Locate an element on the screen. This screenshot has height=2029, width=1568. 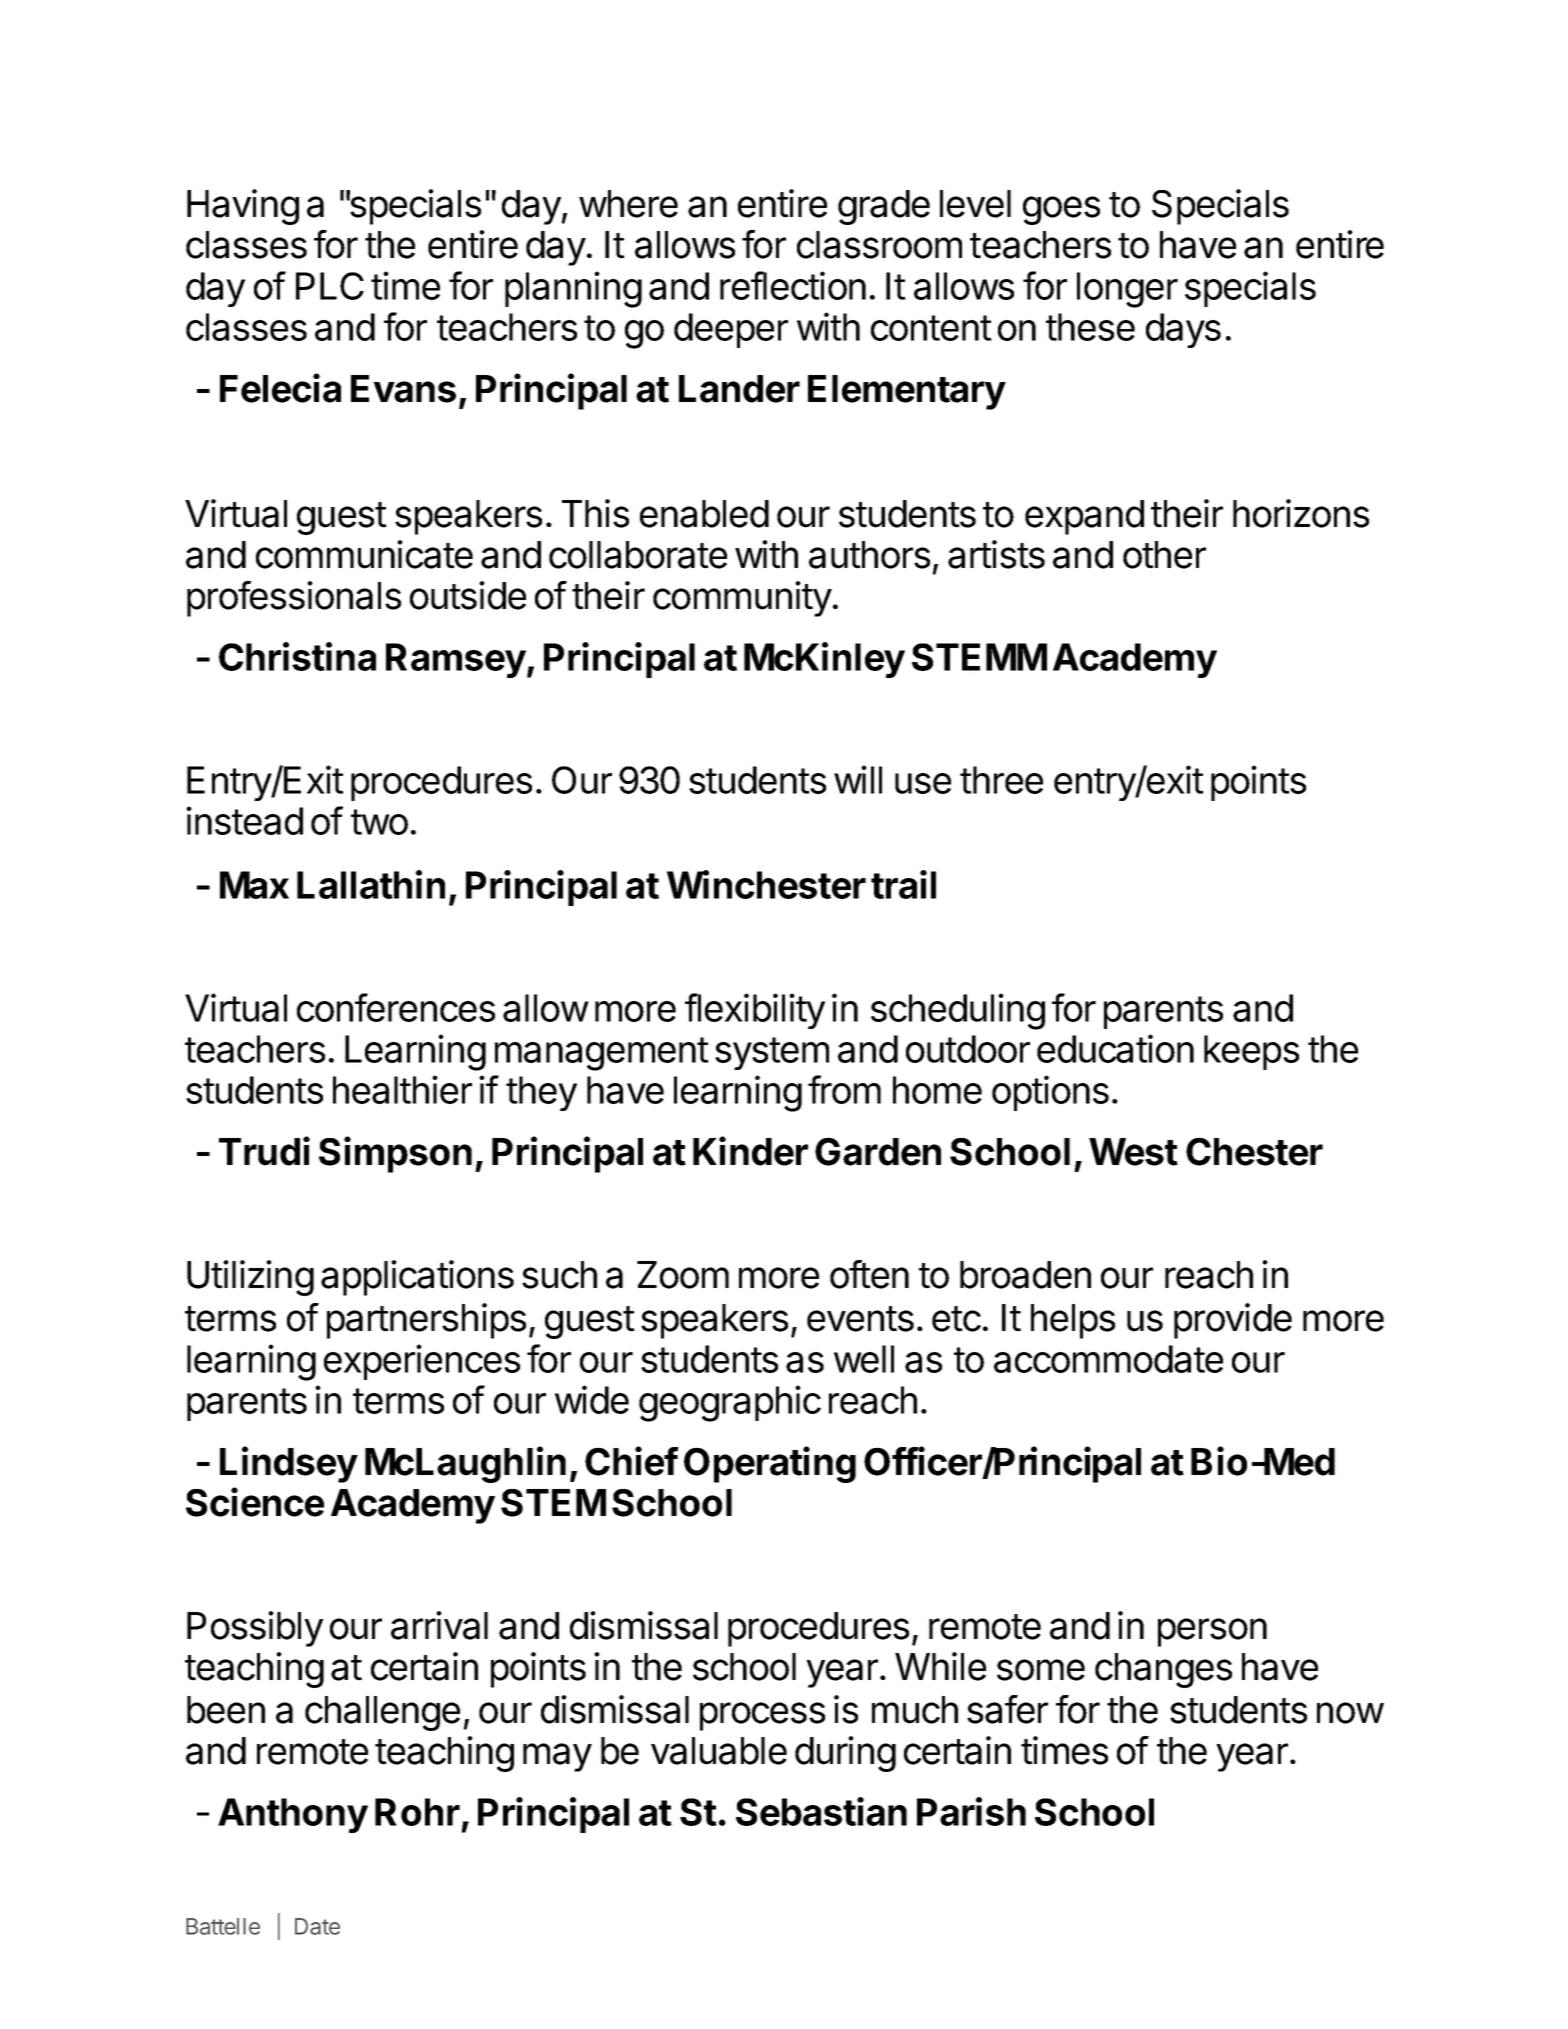
three is located at coordinates (1001, 780).
